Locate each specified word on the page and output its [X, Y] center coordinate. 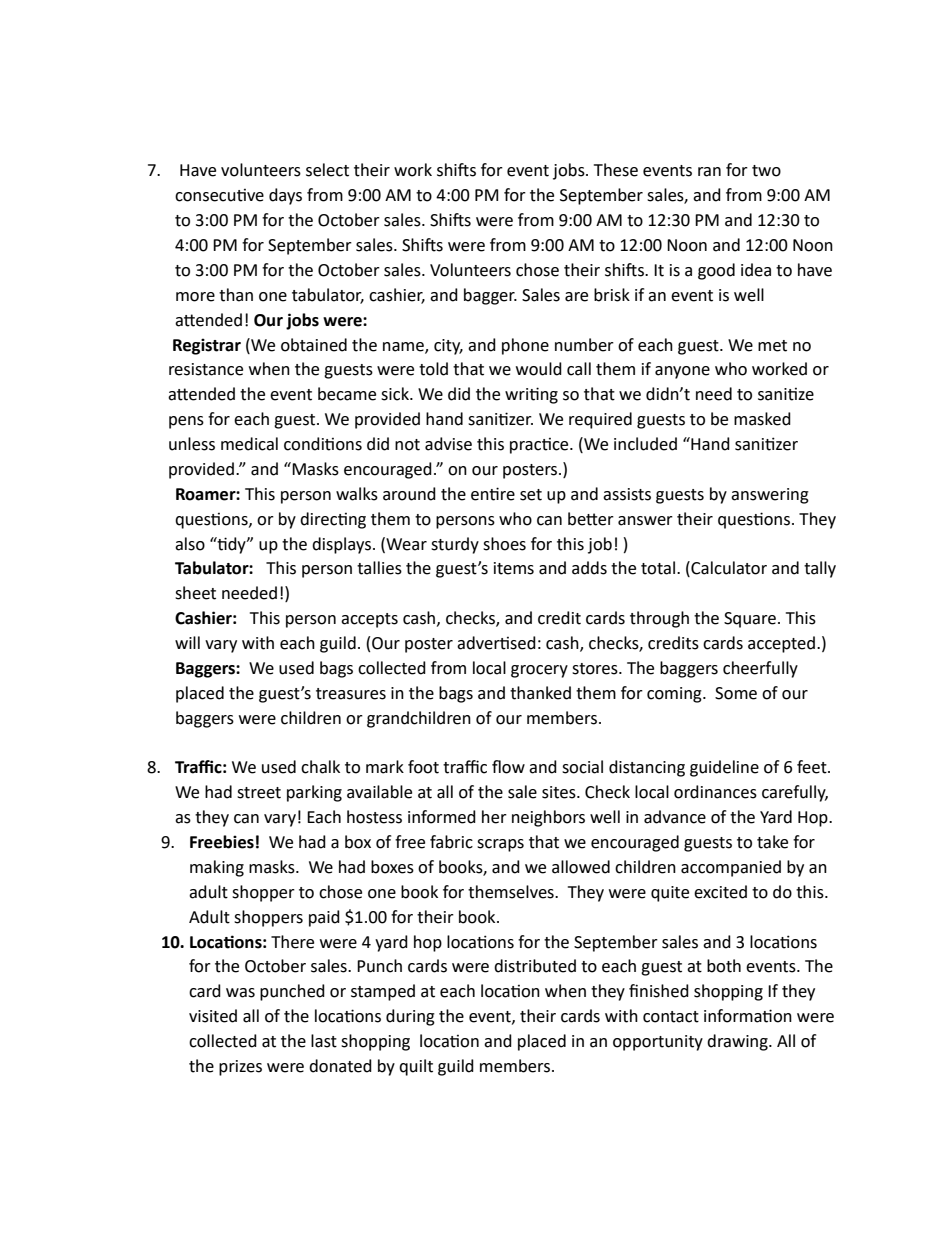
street [259, 793]
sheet [195, 593]
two [766, 171]
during [410, 1017]
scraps [500, 845]
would [539, 369]
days [285, 196]
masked [762, 419]
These [616, 170]
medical [249, 444]
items [514, 568]
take [772, 842]
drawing [738, 1042]
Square [750, 620]
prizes [240, 1068]
